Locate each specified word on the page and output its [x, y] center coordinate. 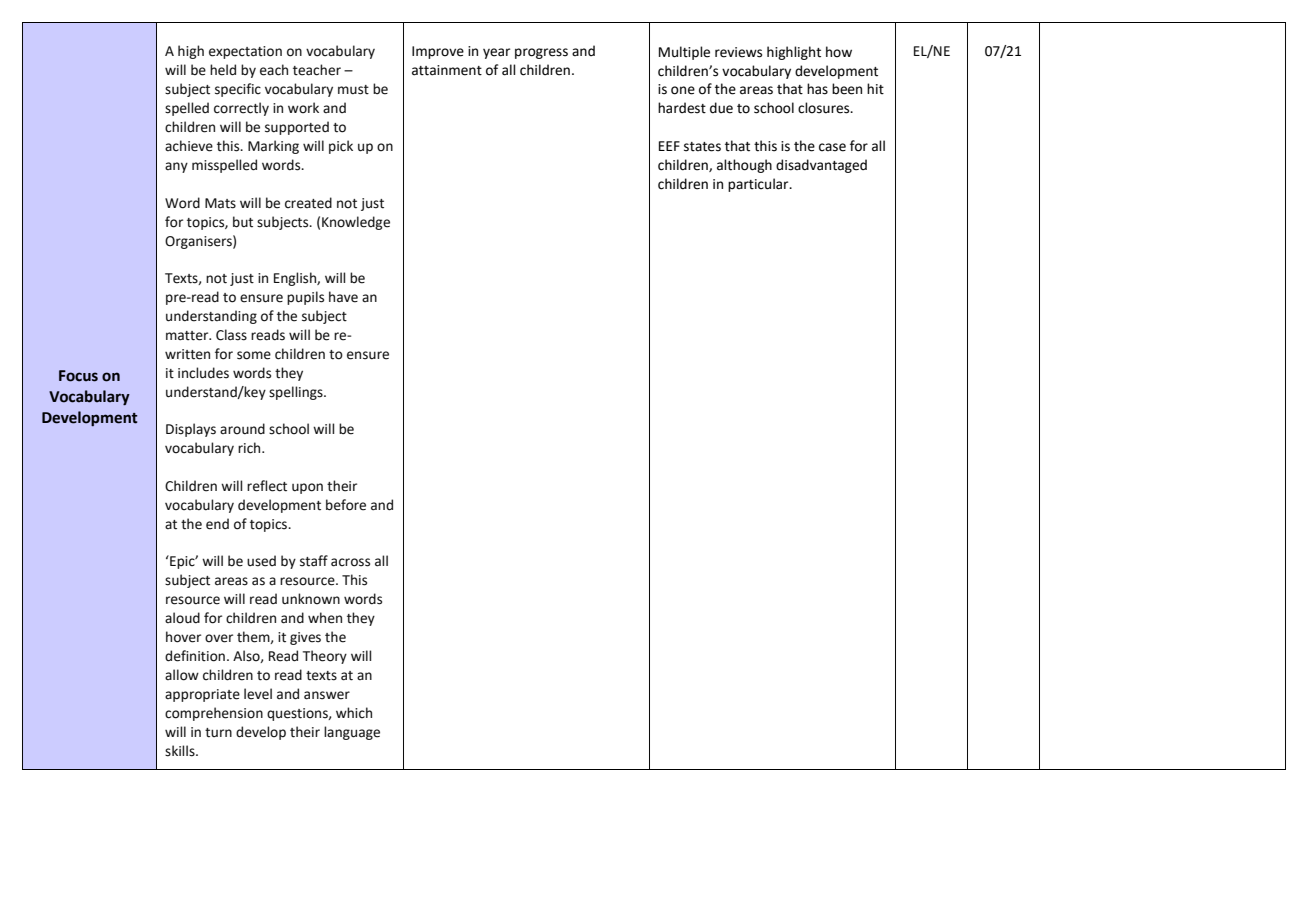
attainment [447, 70]
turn [218, 733]
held [223, 70]
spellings [297, 393]
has [817, 89]
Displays [191, 430]
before [346, 505]
